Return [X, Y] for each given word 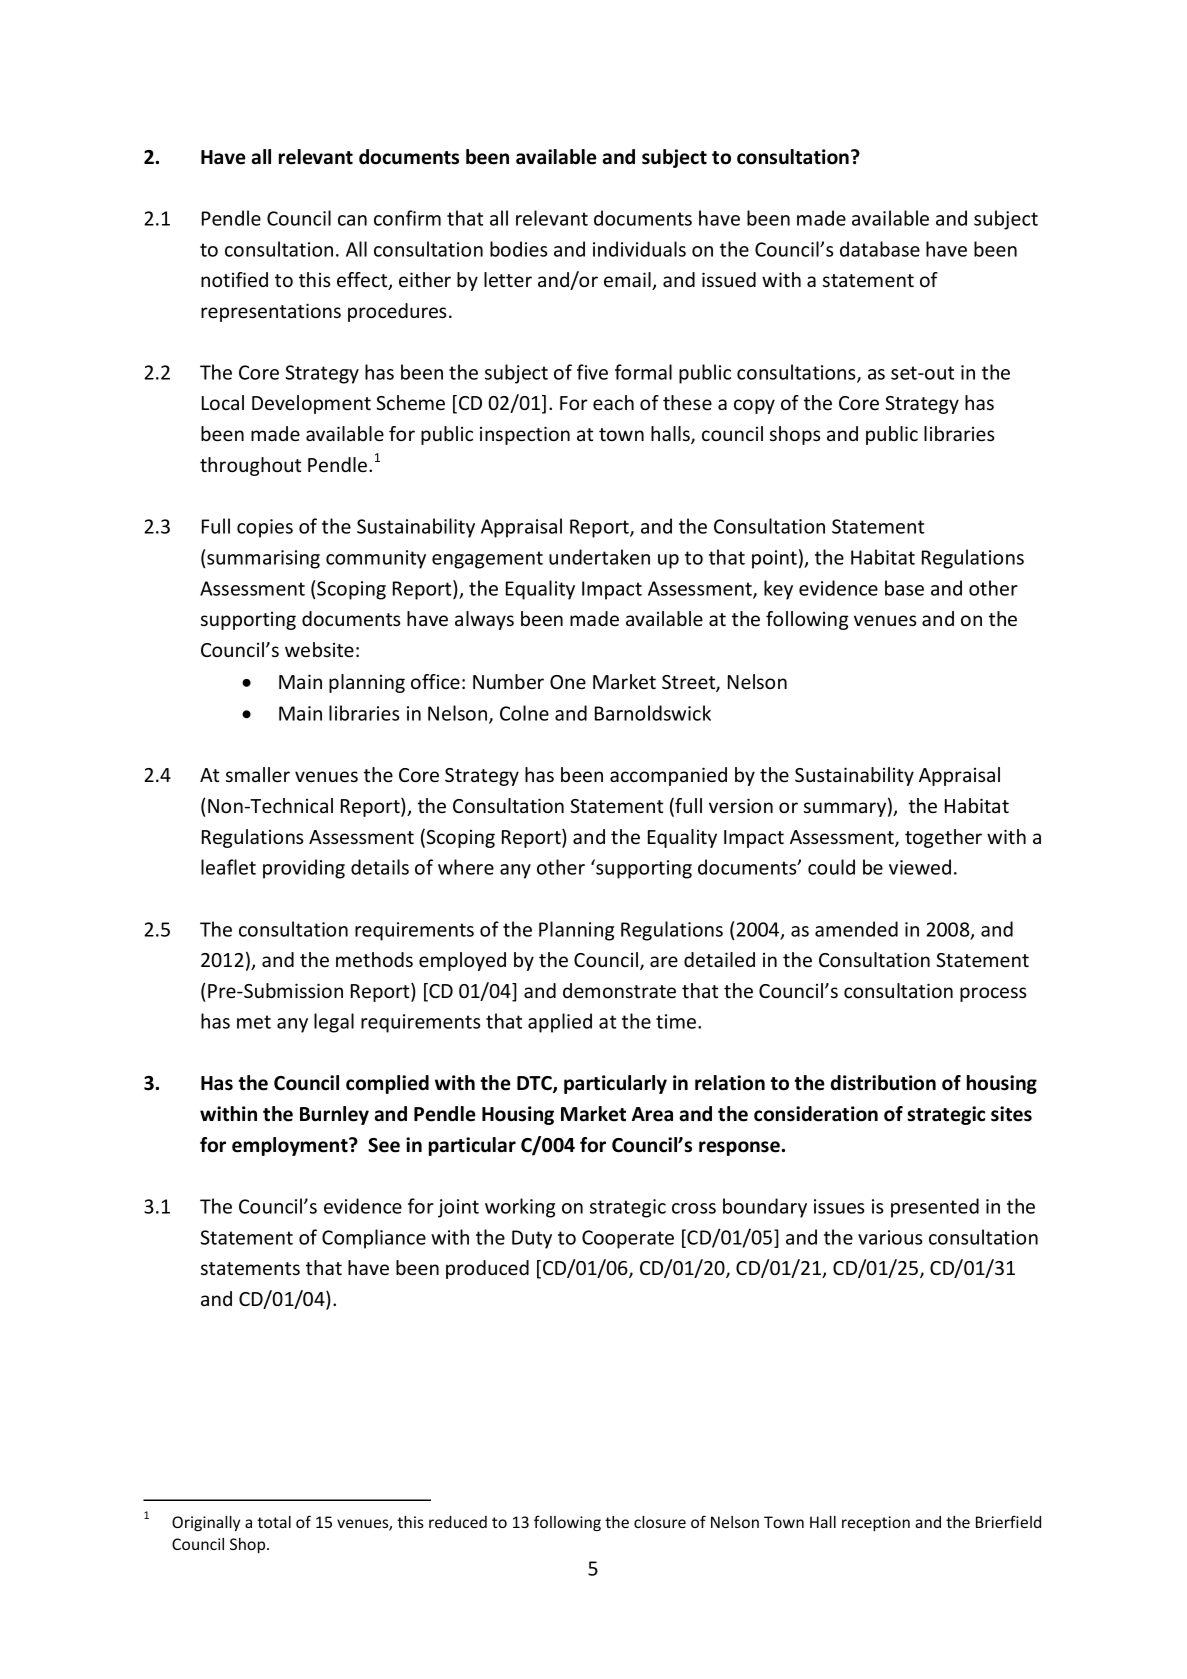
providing [304, 869]
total [274, 1522]
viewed [920, 867]
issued [729, 279]
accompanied [668, 776]
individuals [639, 249]
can [352, 220]
